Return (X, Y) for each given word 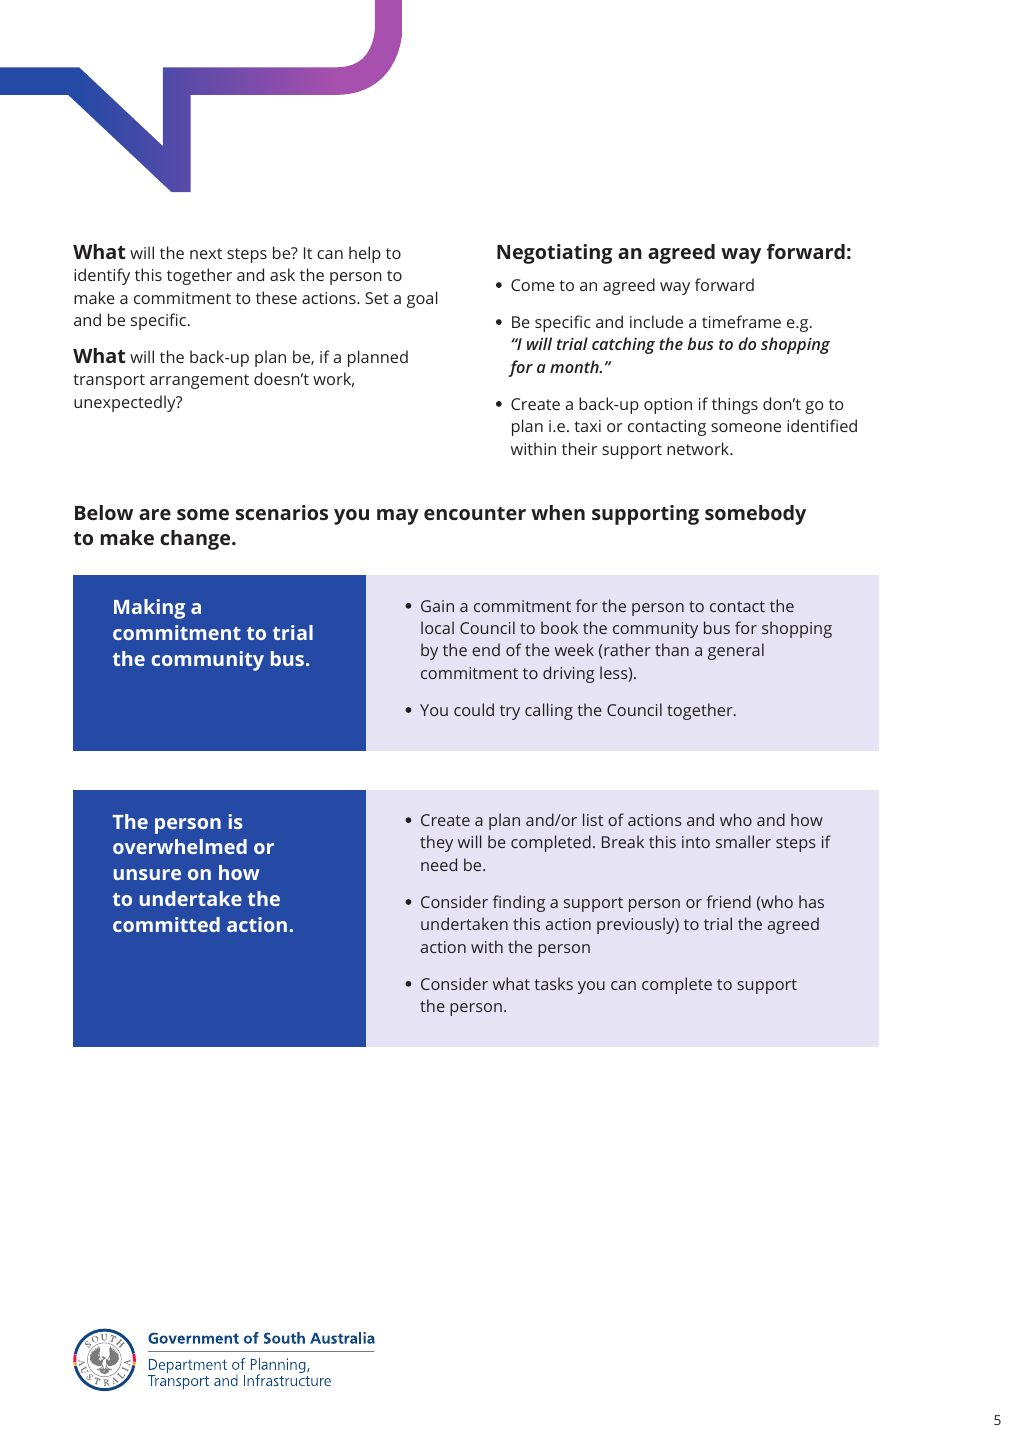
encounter (475, 513)
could (474, 709)
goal (422, 299)
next (206, 253)
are (155, 514)
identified (822, 425)
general (736, 651)
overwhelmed (180, 846)
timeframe (741, 321)
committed (166, 924)
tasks (554, 983)
